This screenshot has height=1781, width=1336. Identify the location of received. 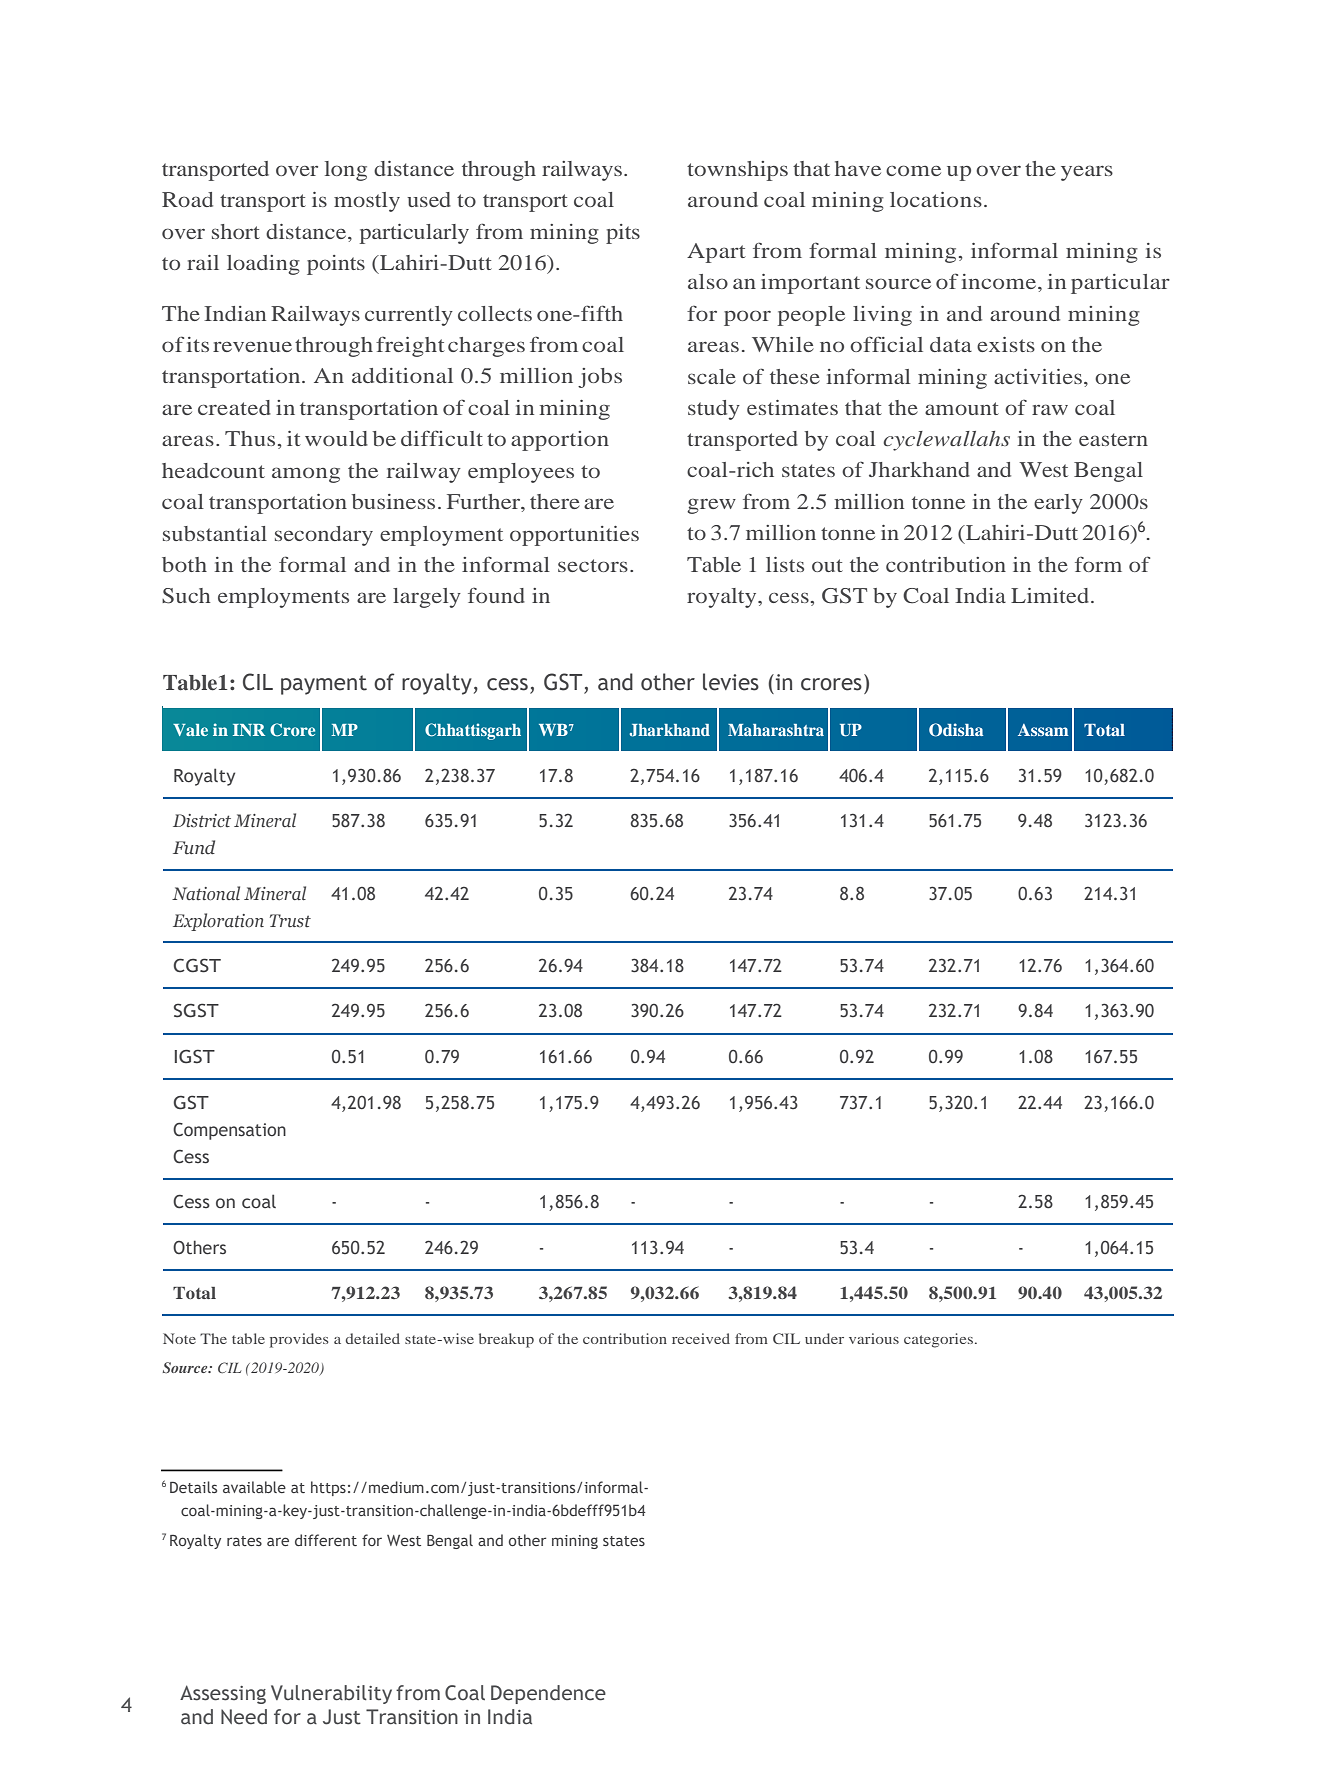
(701, 1338).
